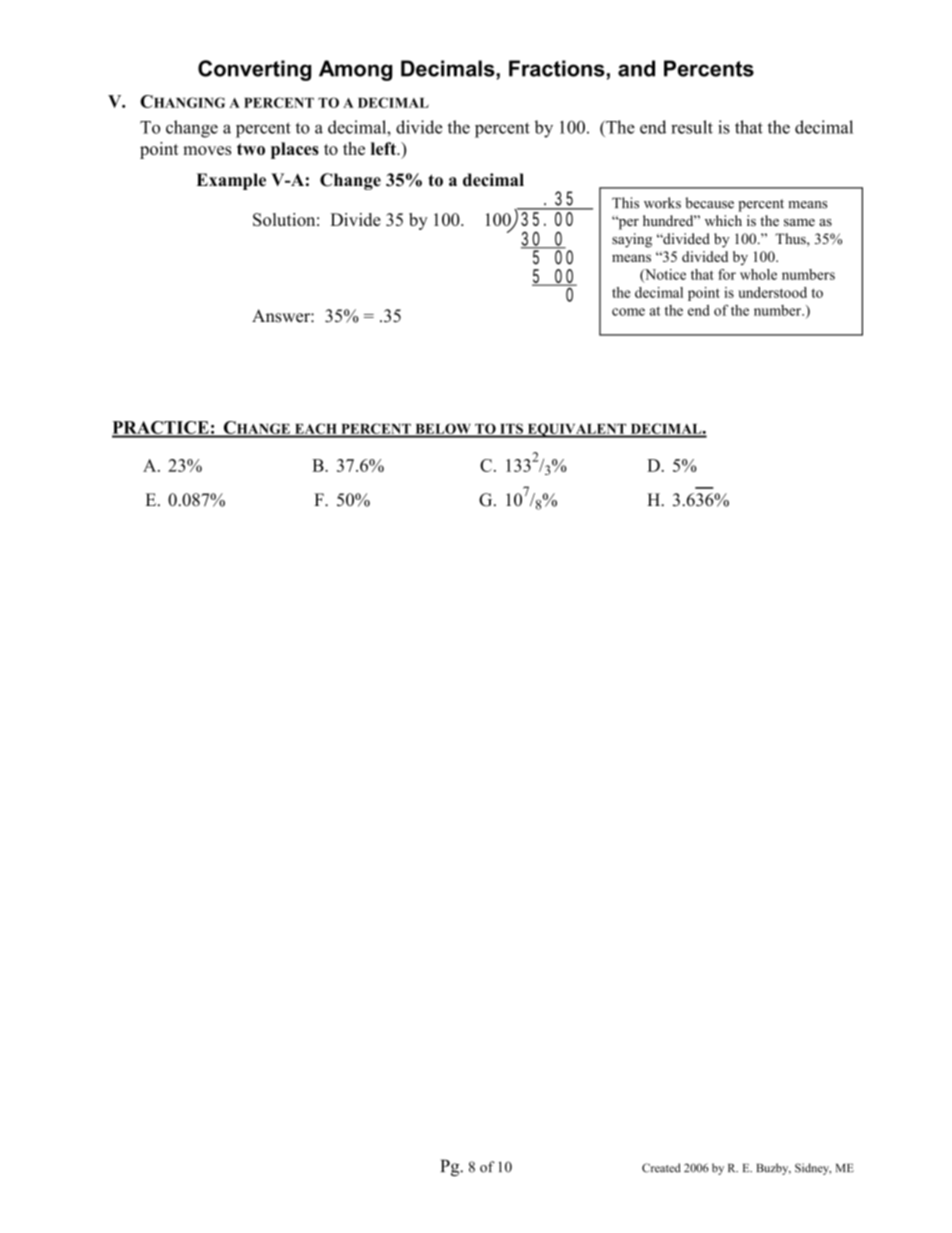 The height and width of the document is (1233, 952). Describe the element at coordinates (772, 292) in the document. I see `understood` at that location.
